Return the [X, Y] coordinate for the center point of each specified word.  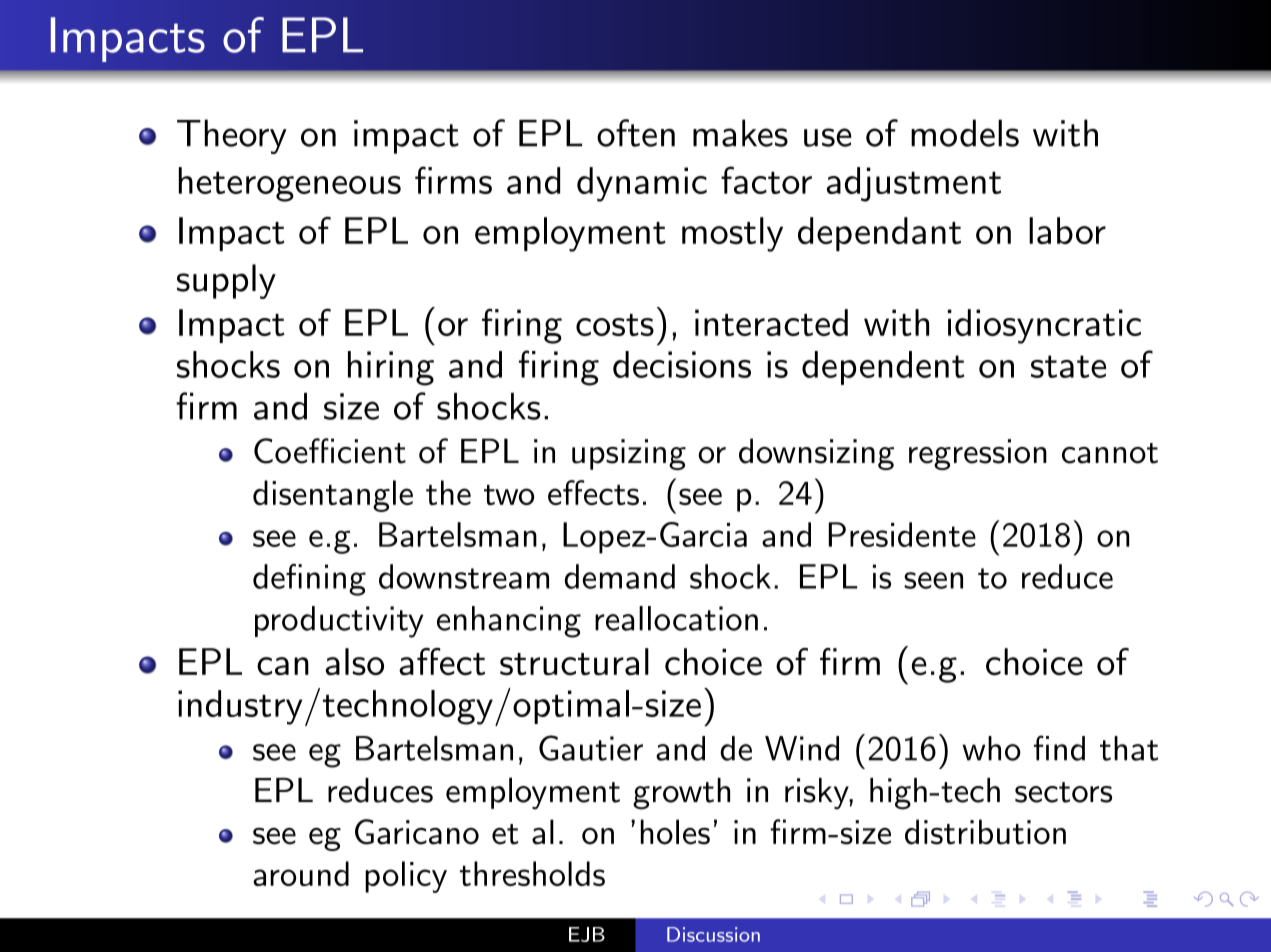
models [965, 133]
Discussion [713, 934]
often [636, 133]
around [301, 873]
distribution [985, 832]
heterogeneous [290, 184]
